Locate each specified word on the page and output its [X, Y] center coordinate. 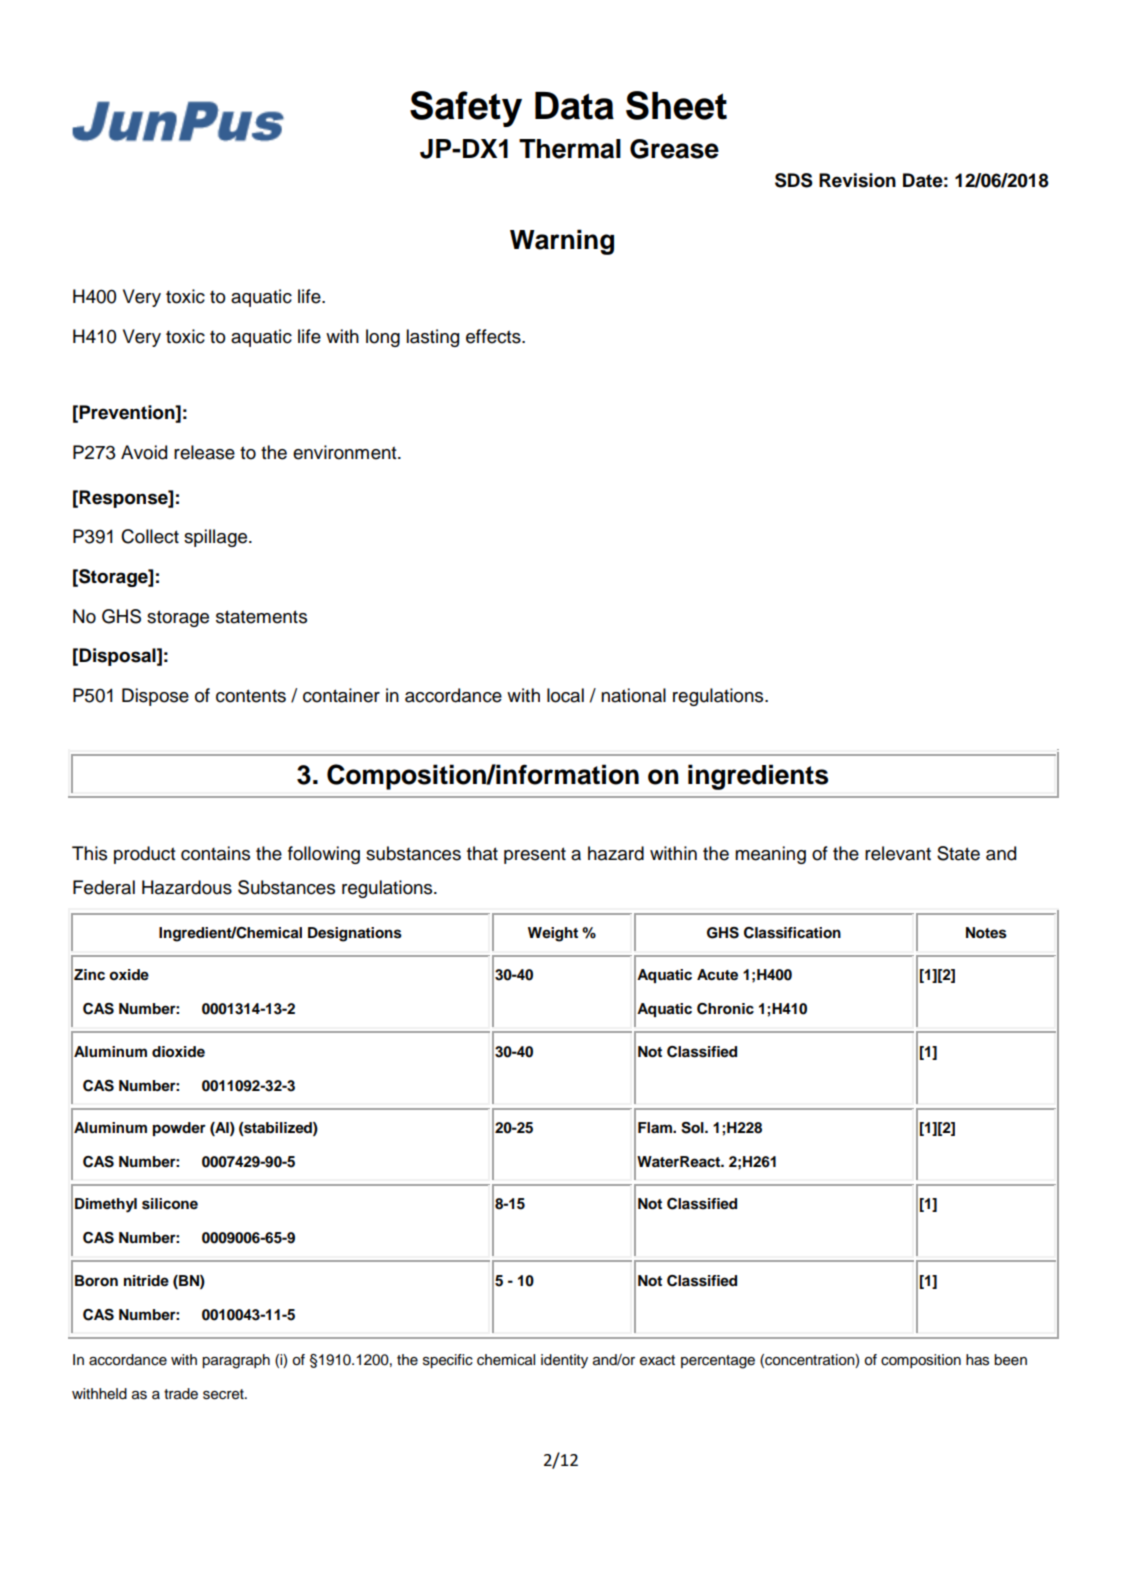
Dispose [155, 697]
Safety [466, 109]
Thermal [570, 149]
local [565, 695]
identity [564, 1361]
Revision [857, 180]
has [977, 1360]
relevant [898, 853]
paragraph [236, 1361]
